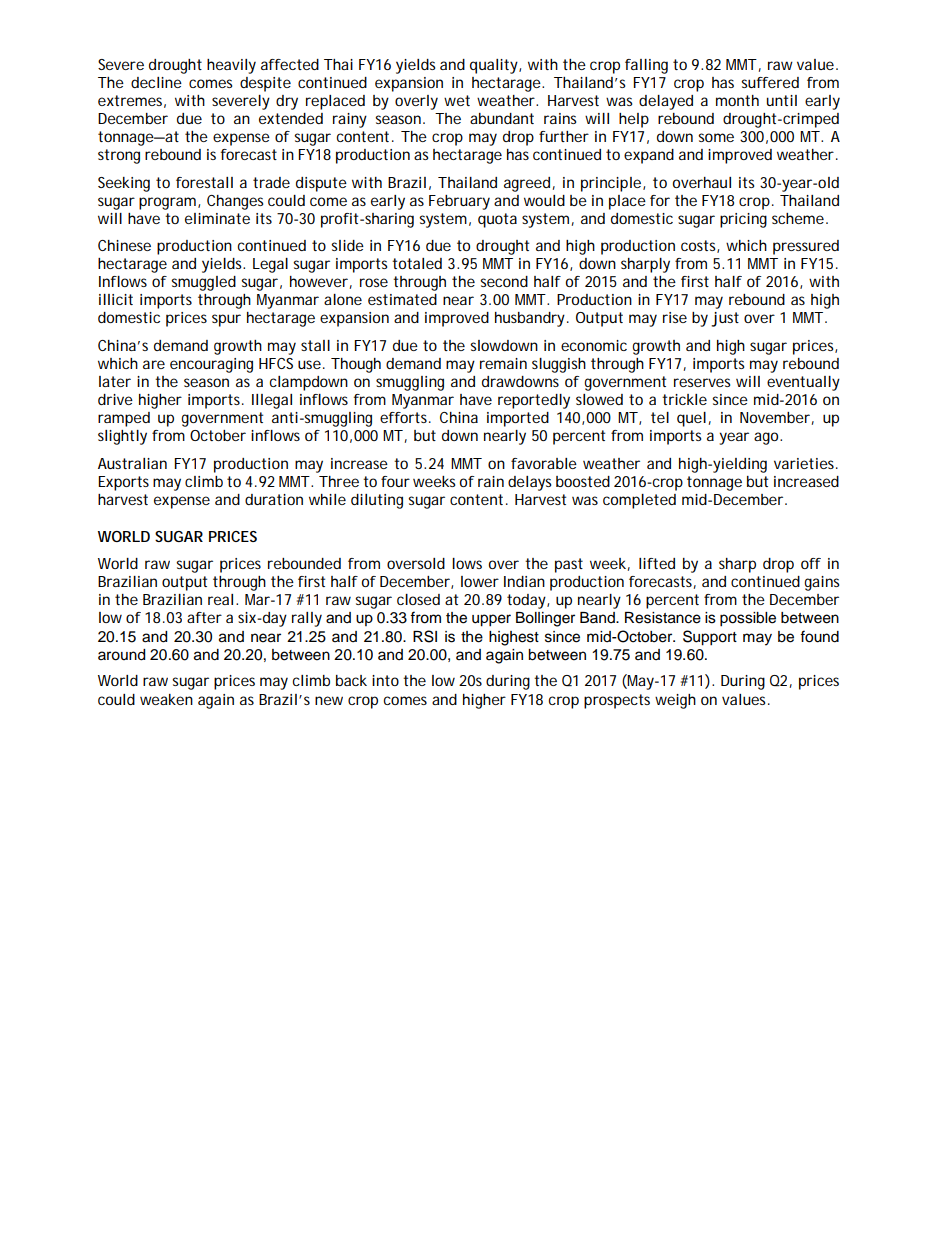 This screenshot has width=952, height=1233. I want to click on pricing, so click(743, 220).
